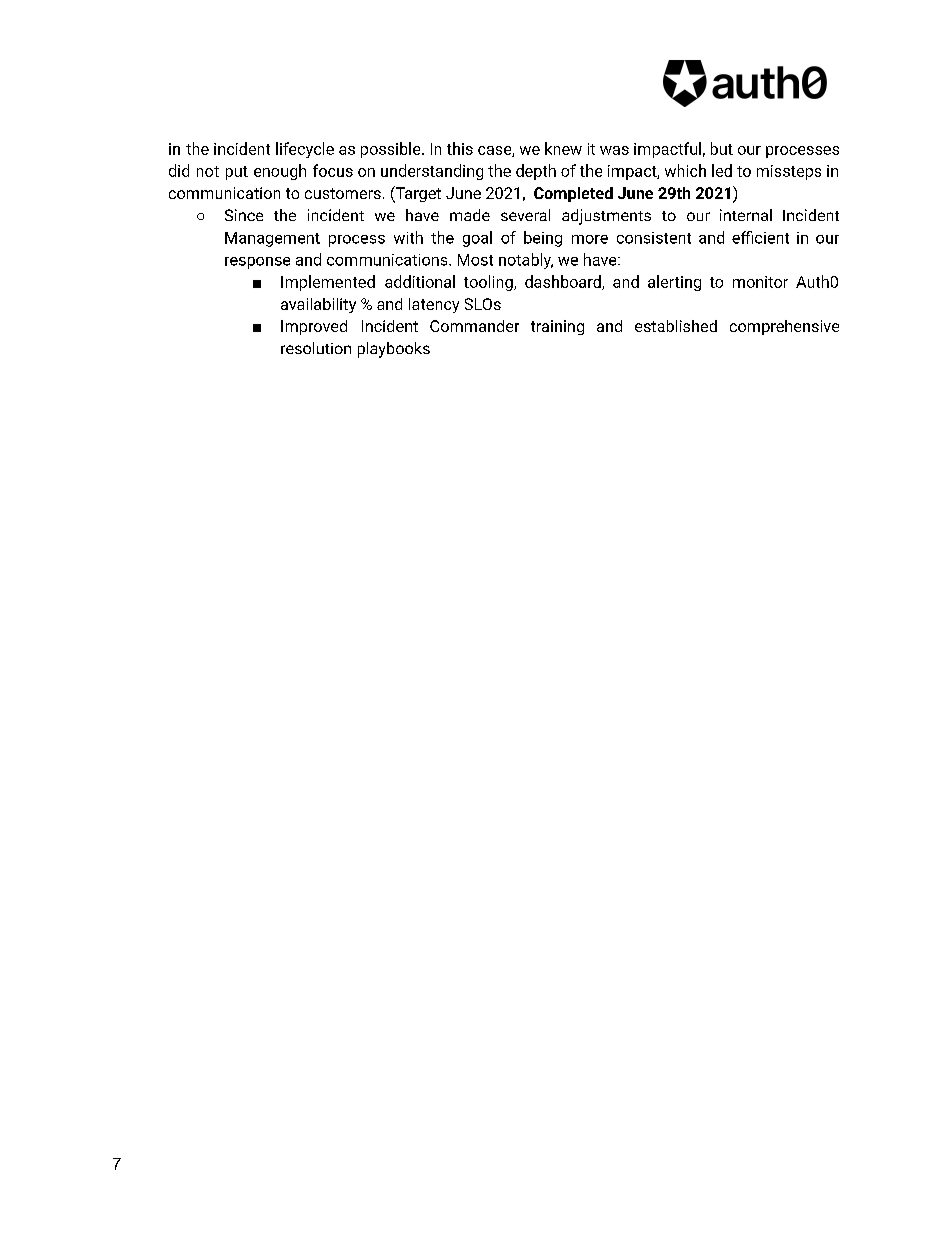  I want to click on lifecycle, so click(305, 150).
